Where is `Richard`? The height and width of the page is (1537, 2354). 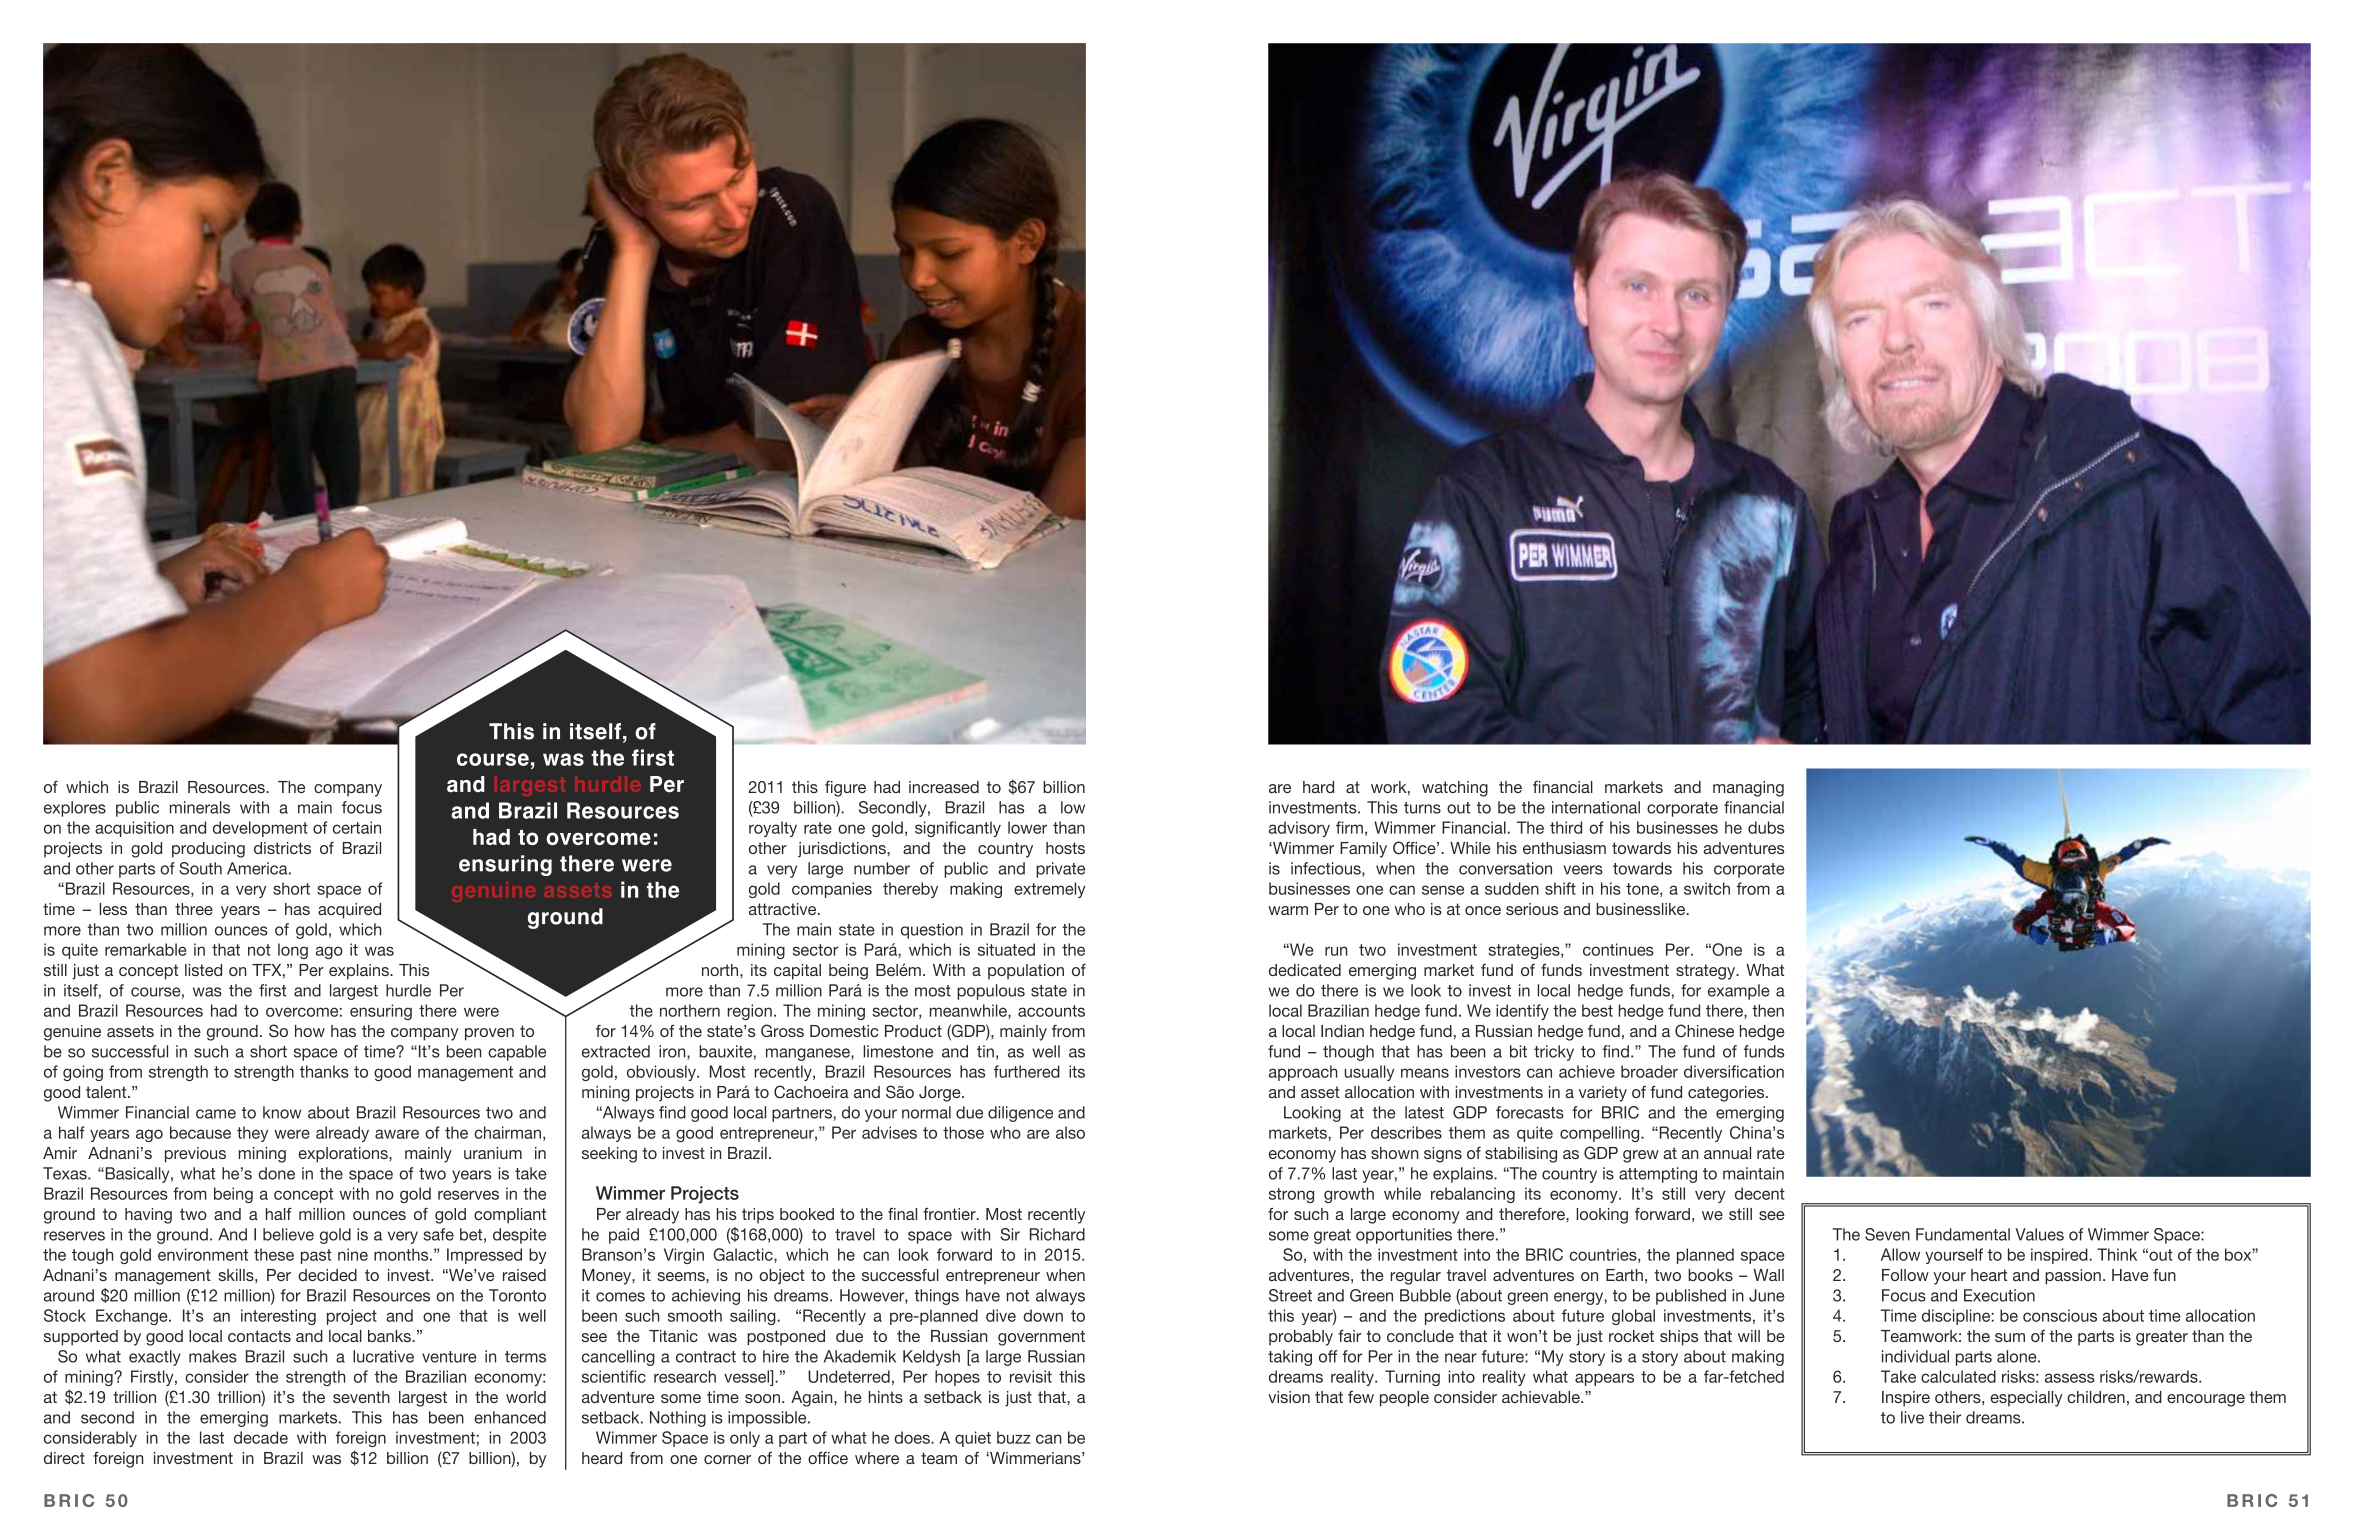
Richard is located at coordinates (1057, 1234).
